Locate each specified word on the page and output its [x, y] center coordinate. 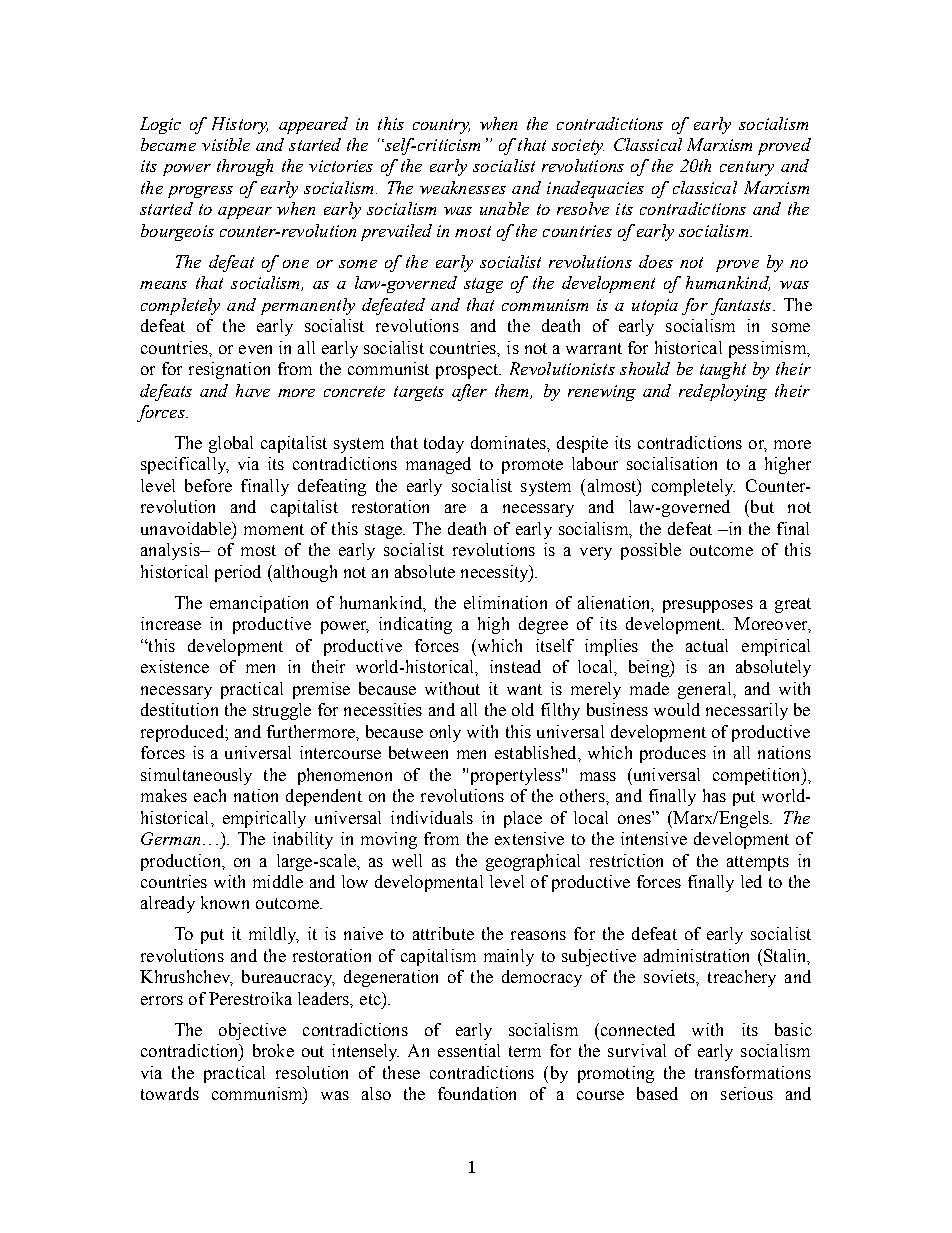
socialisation [672, 463]
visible [226, 144]
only [445, 733]
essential [469, 1050]
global [231, 444]
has [714, 795]
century [747, 168]
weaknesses [463, 187]
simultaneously [196, 776]
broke [273, 1050]
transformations [753, 1072]
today [444, 444]
